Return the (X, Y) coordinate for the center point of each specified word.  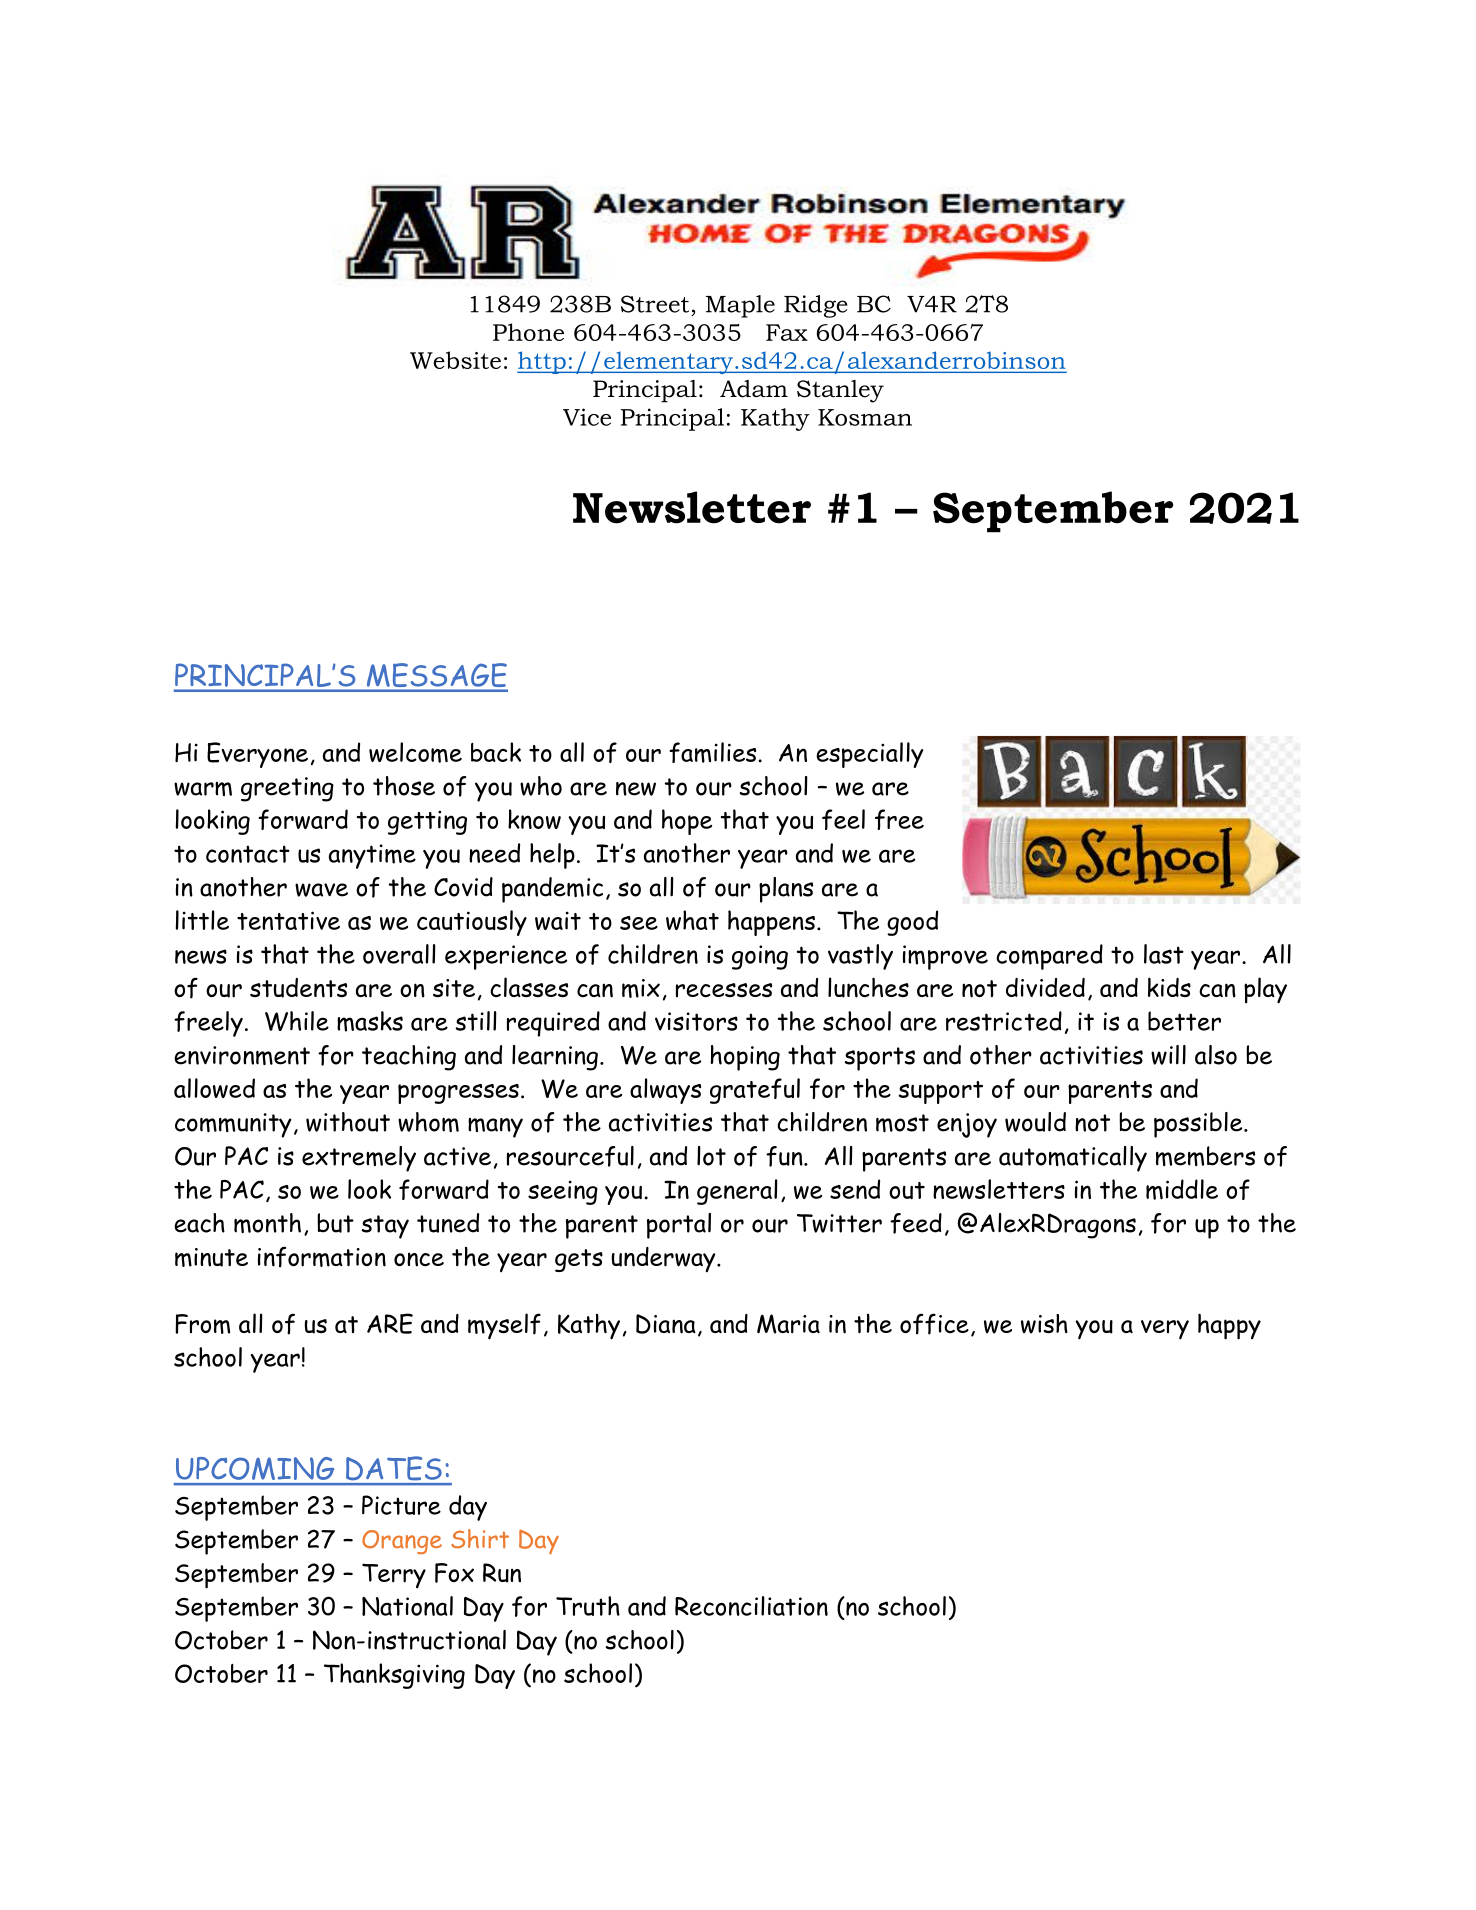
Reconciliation (751, 1606)
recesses (724, 990)
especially (869, 755)
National (407, 1606)
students (298, 988)
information (322, 1257)
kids (1169, 987)
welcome (415, 752)
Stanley (840, 391)
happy (1229, 1326)
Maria (788, 1324)
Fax (787, 332)
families (714, 752)
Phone (528, 332)
